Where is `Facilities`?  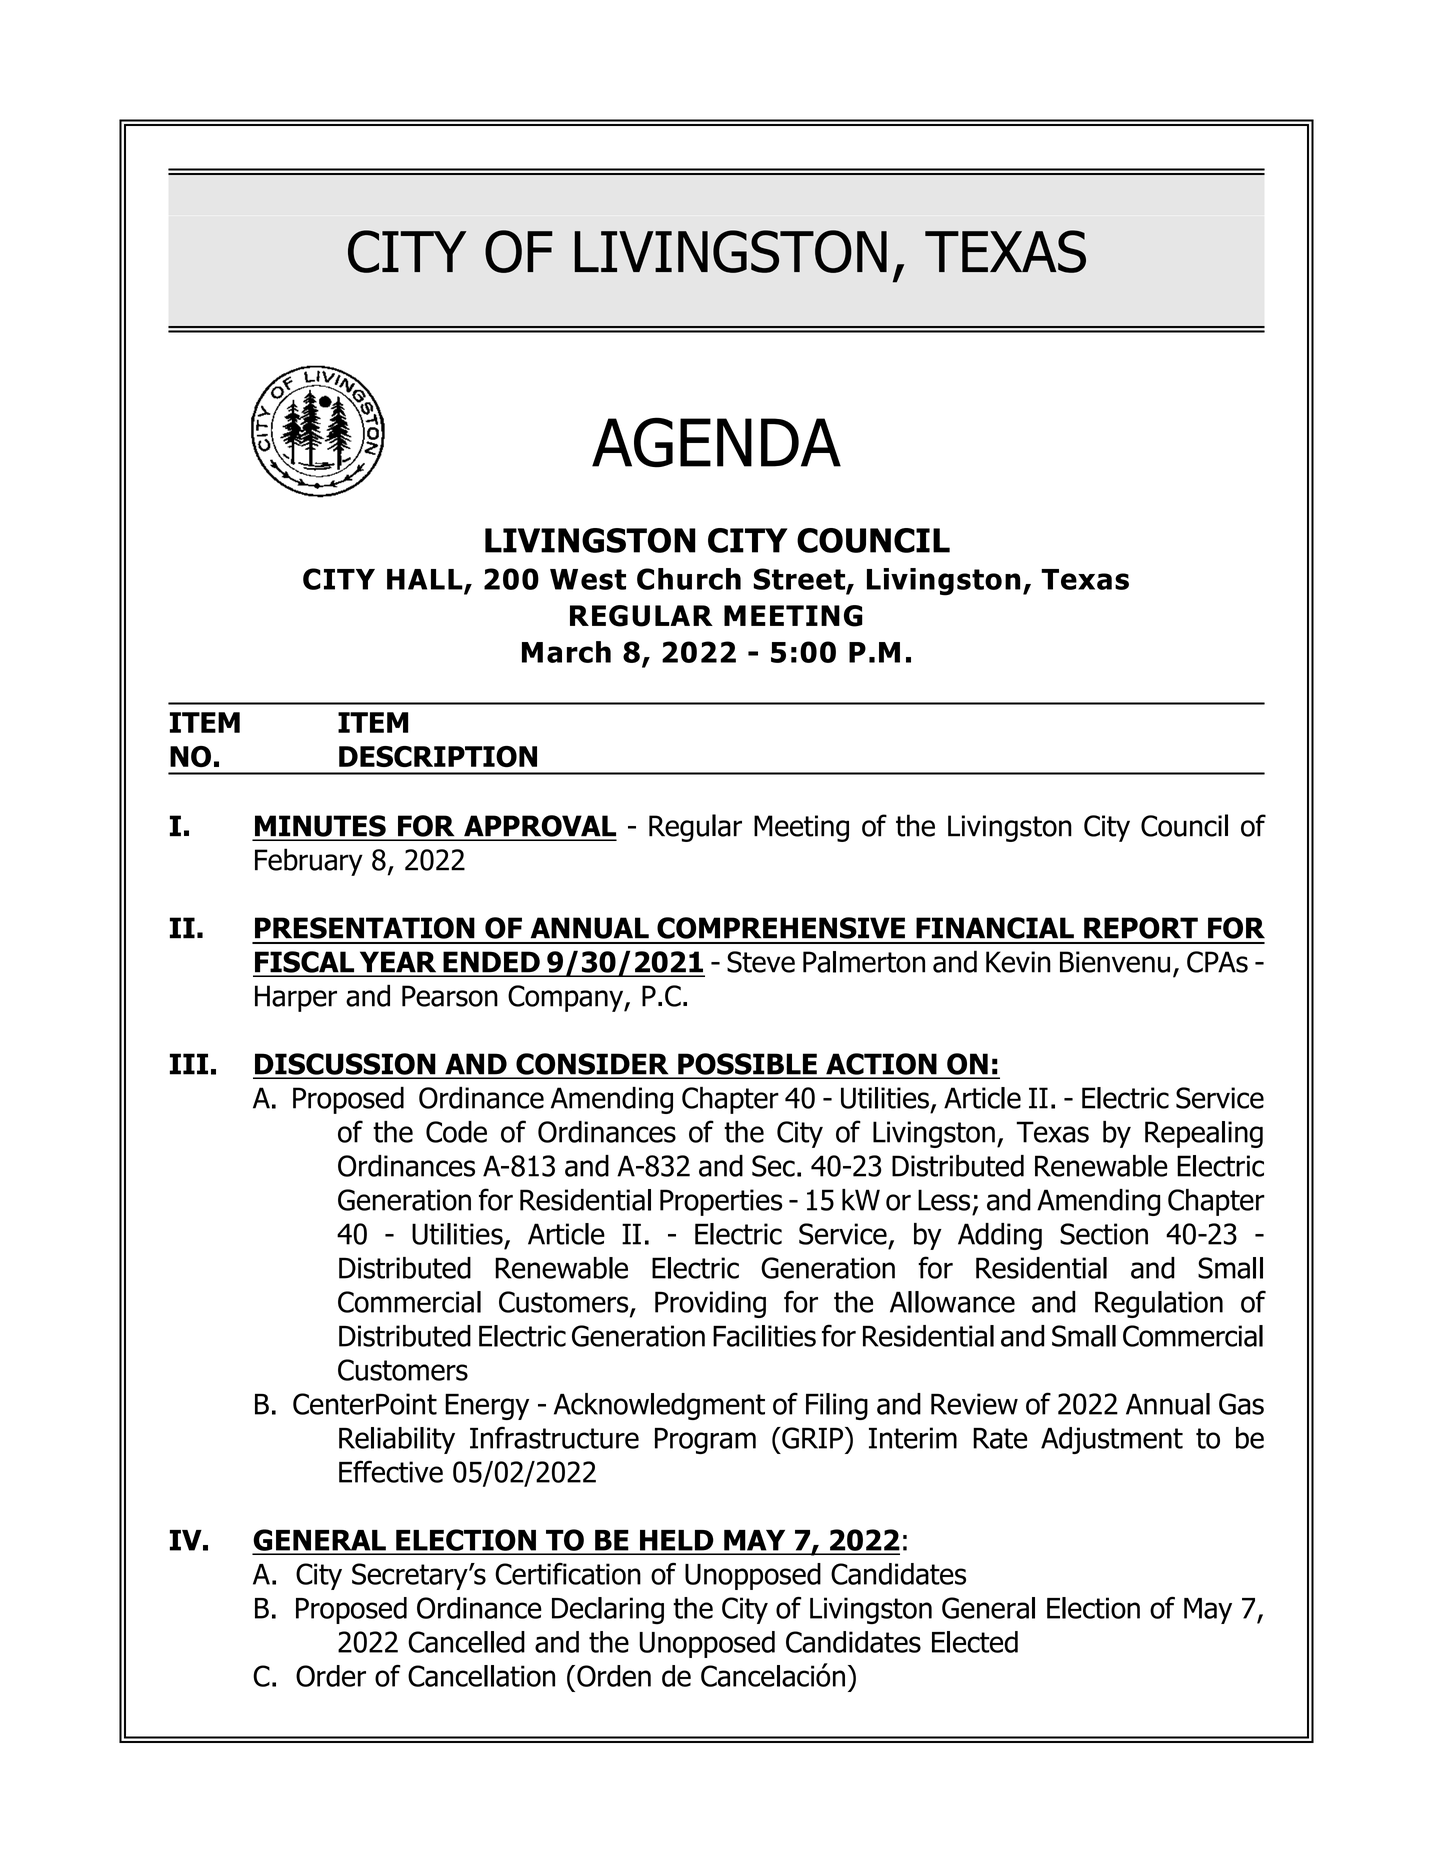 Facilities is located at coordinates (764, 1336).
